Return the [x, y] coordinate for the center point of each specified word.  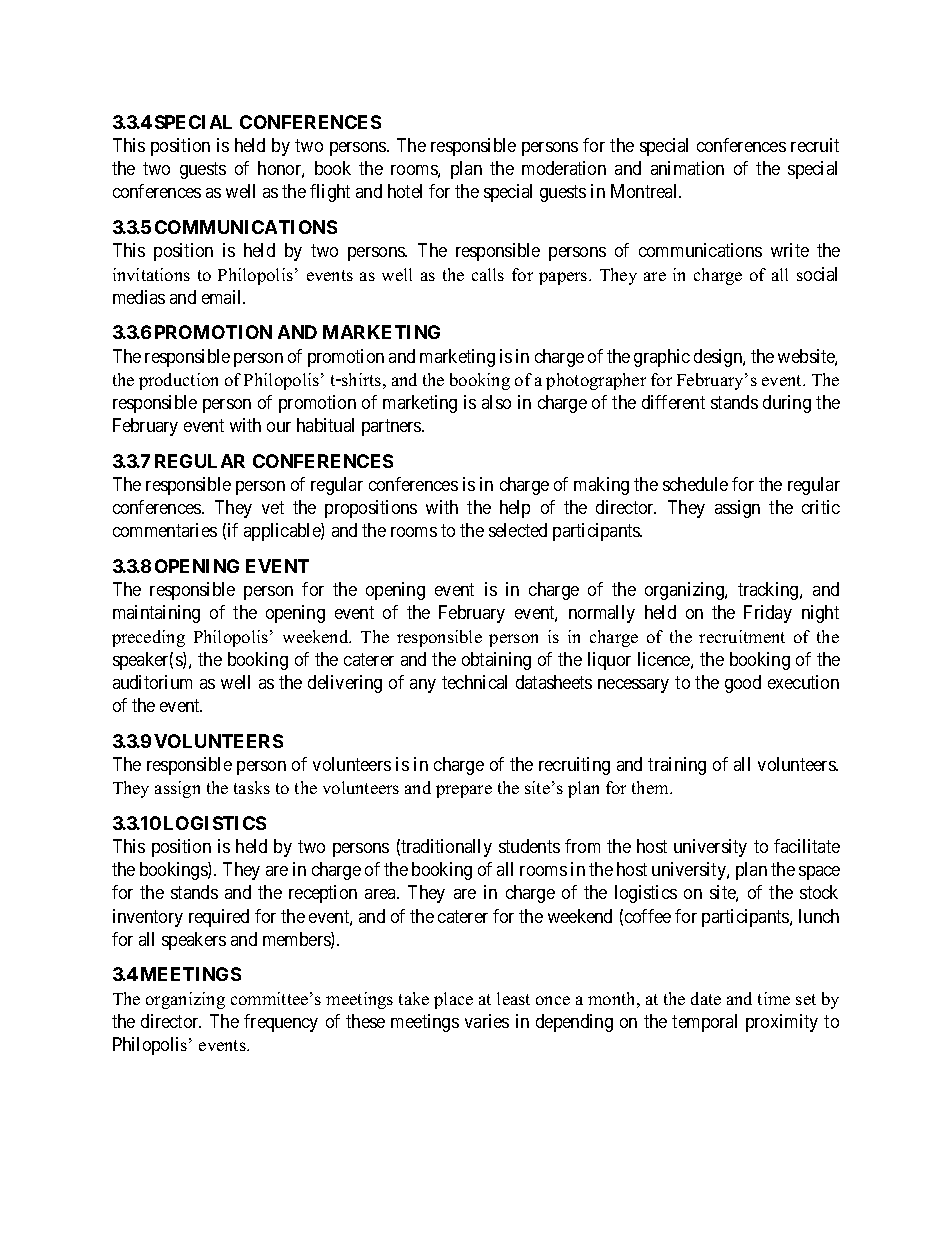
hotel [405, 191]
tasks [252, 787]
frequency [281, 1023]
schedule [695, 484]
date [706, 998]
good [743, 684]
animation [687, 168]
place [453, 1000]
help [515, 509]
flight [330, 193]
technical [474, 682]
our [279, 427]
